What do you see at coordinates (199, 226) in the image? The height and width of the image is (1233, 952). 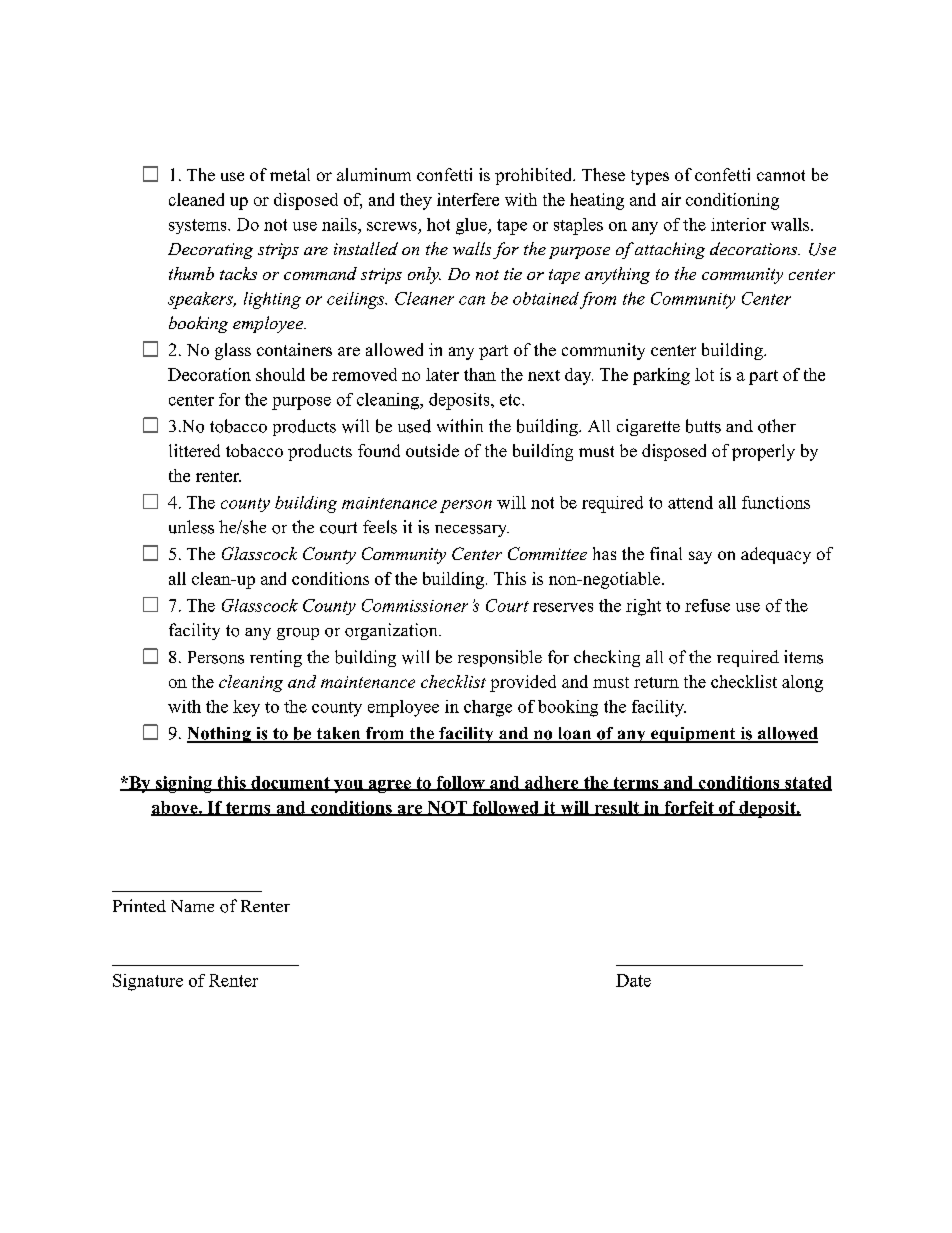 I see `systems` at bounding box center [199, 226].
